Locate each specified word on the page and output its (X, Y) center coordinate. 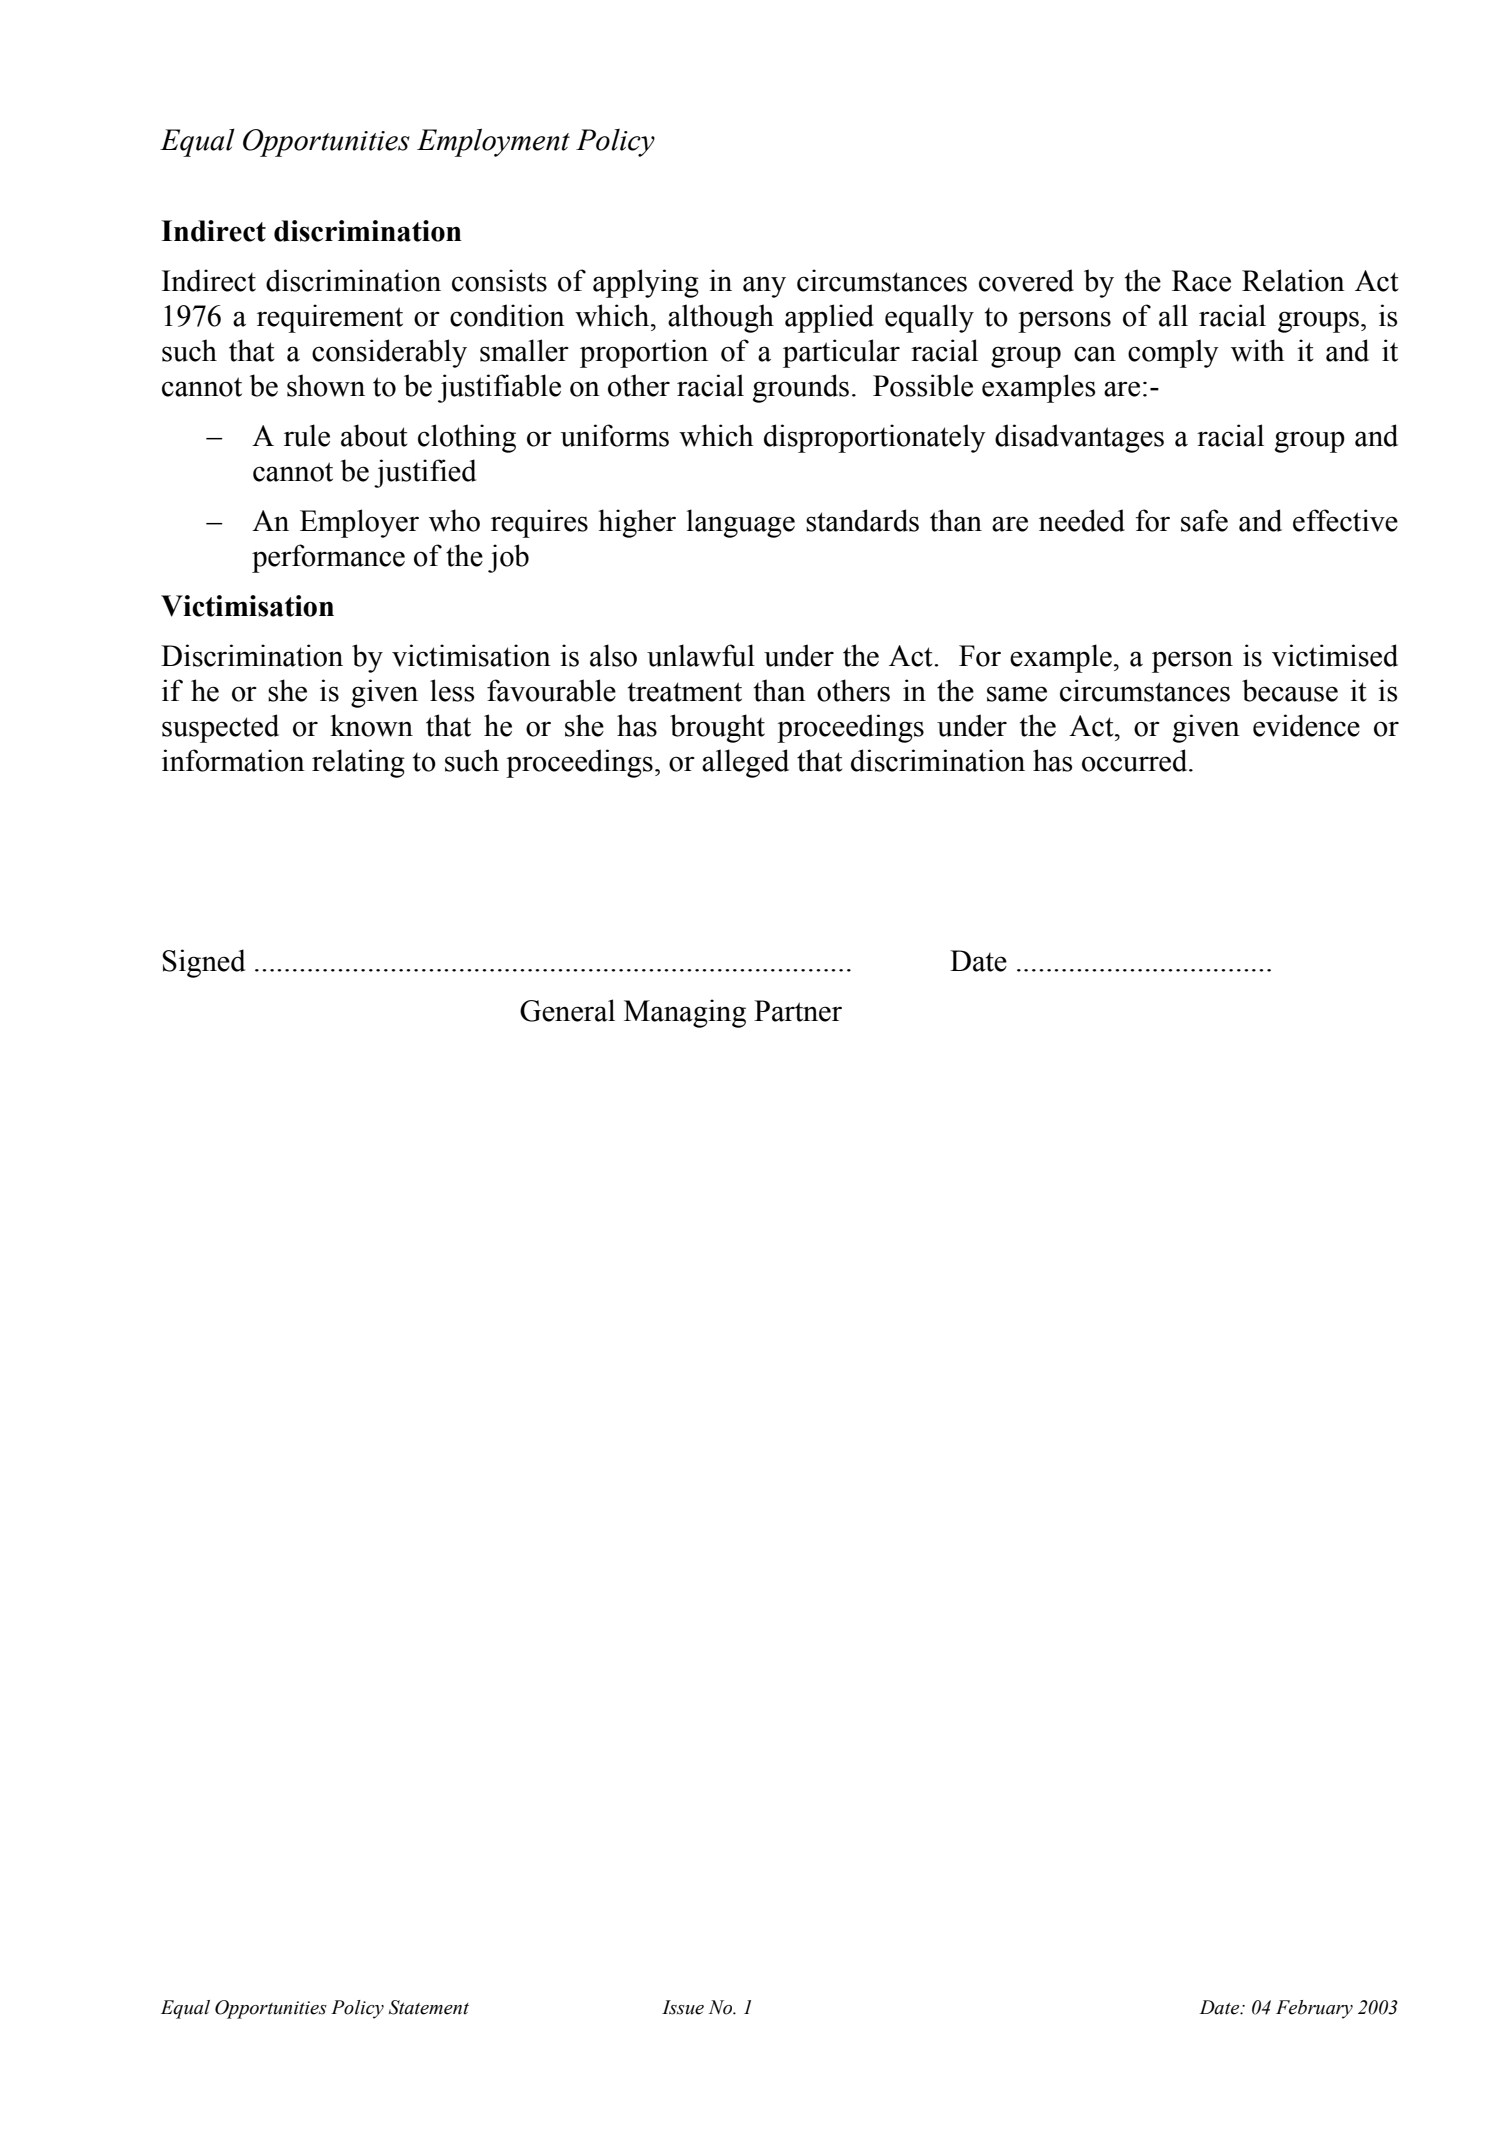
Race (1201, 281)
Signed (204, 963)
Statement (429, 2007)
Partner (798, 1011)
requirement (330, 318)
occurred (1136, 760)
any (764, 287)
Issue (683, 2007)
